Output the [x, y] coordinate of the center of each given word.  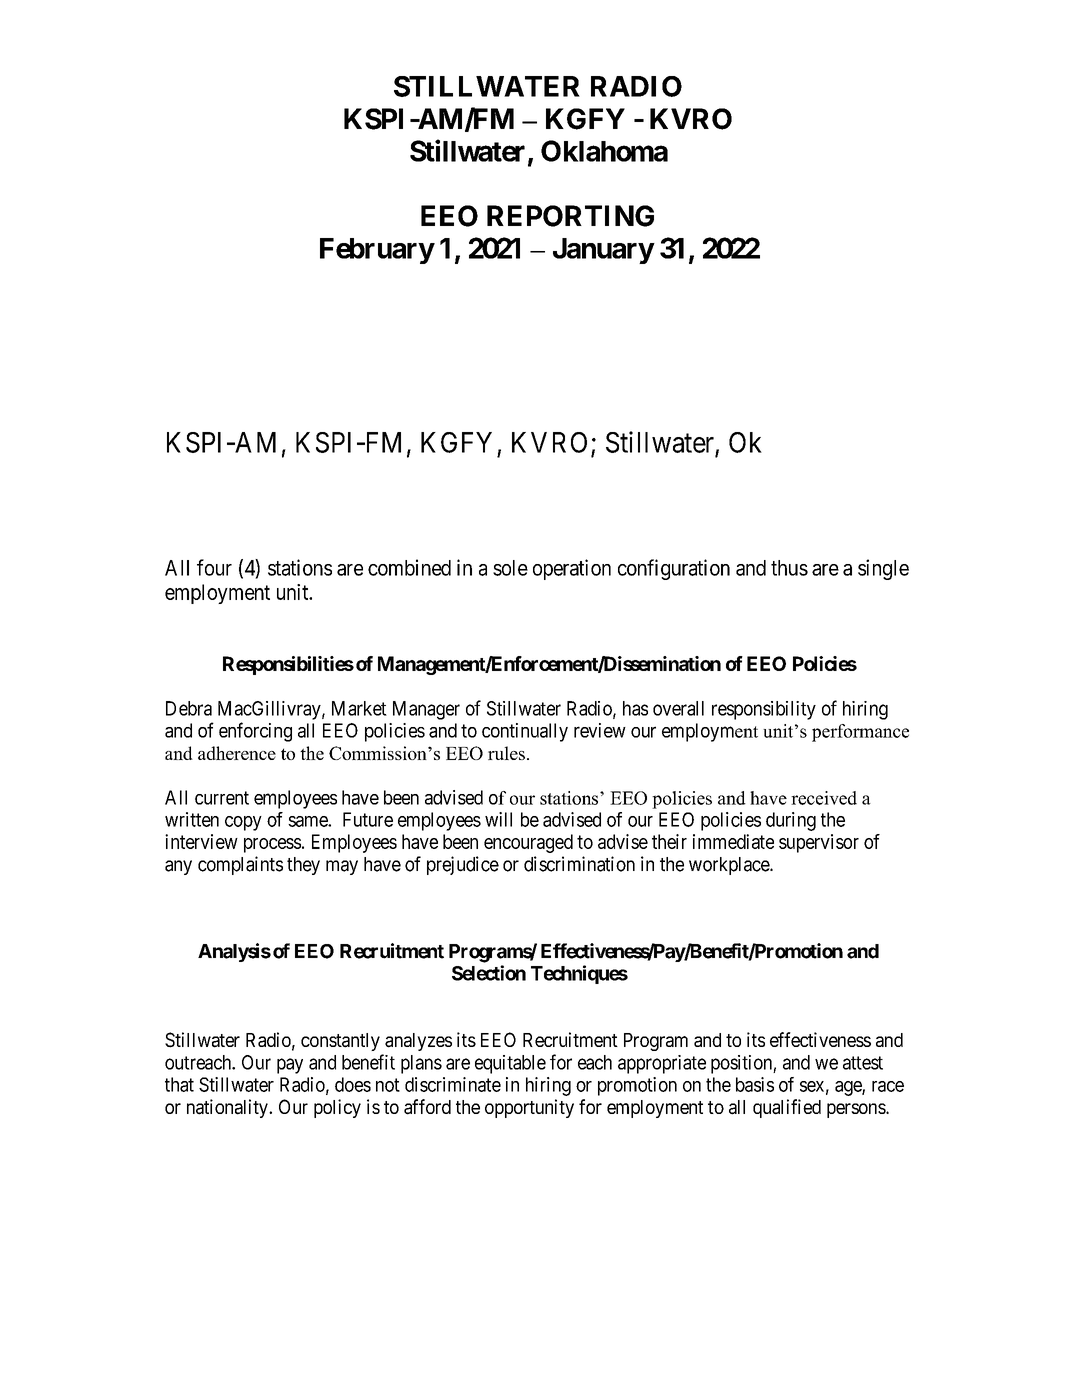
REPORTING [570, 216]
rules [506, 753]
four [214, 567]
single [883, 569]
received [824, 798]
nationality [228, 1108]
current [222, 798]
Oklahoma [604, 151]
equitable [510, 1064]
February [377, 251]
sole [510, 568]
